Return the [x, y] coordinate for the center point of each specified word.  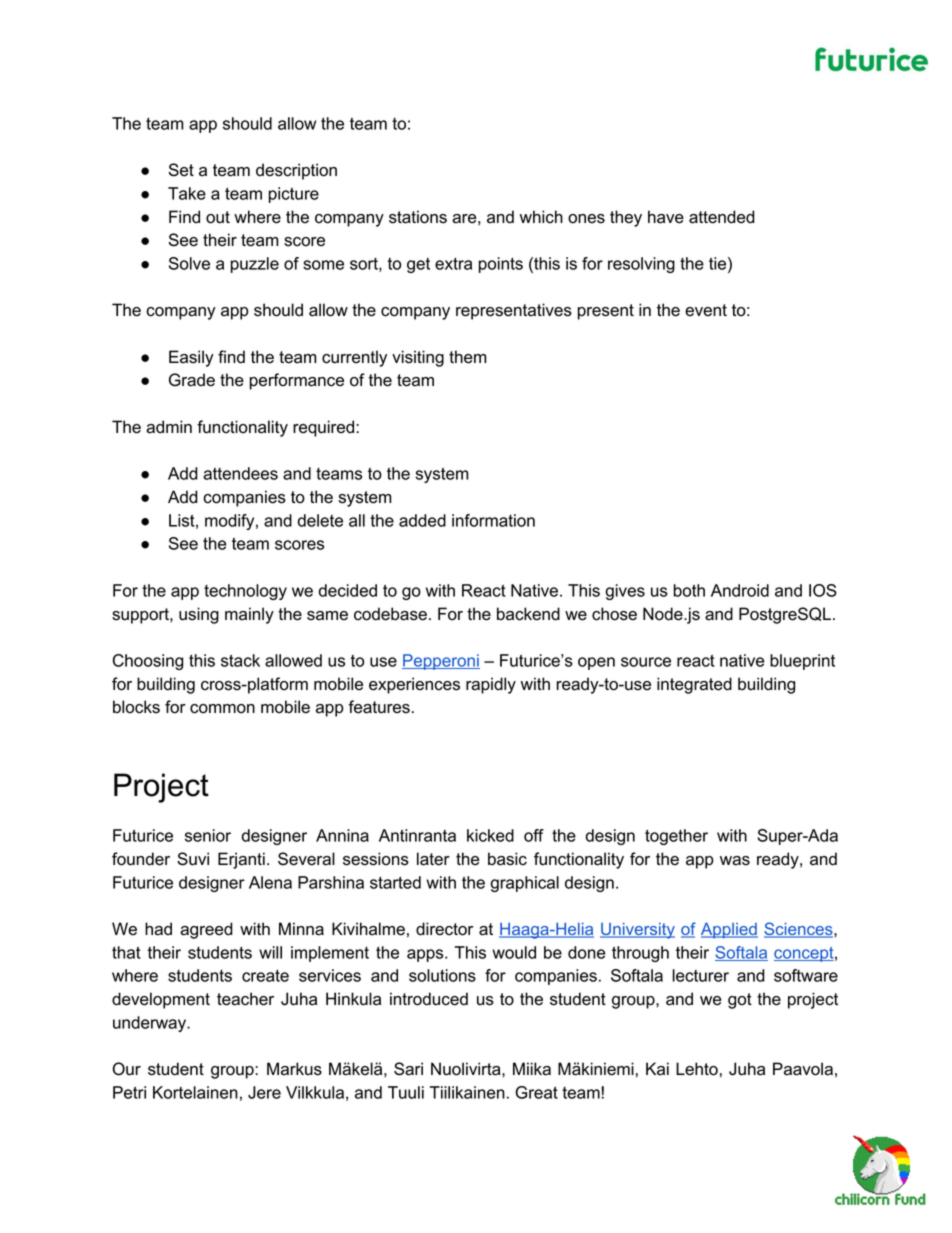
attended [722, 217]
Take [187, 193]
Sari [408, 1069]
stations [418, 217]
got [740, 1001]
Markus [294, 1069]
